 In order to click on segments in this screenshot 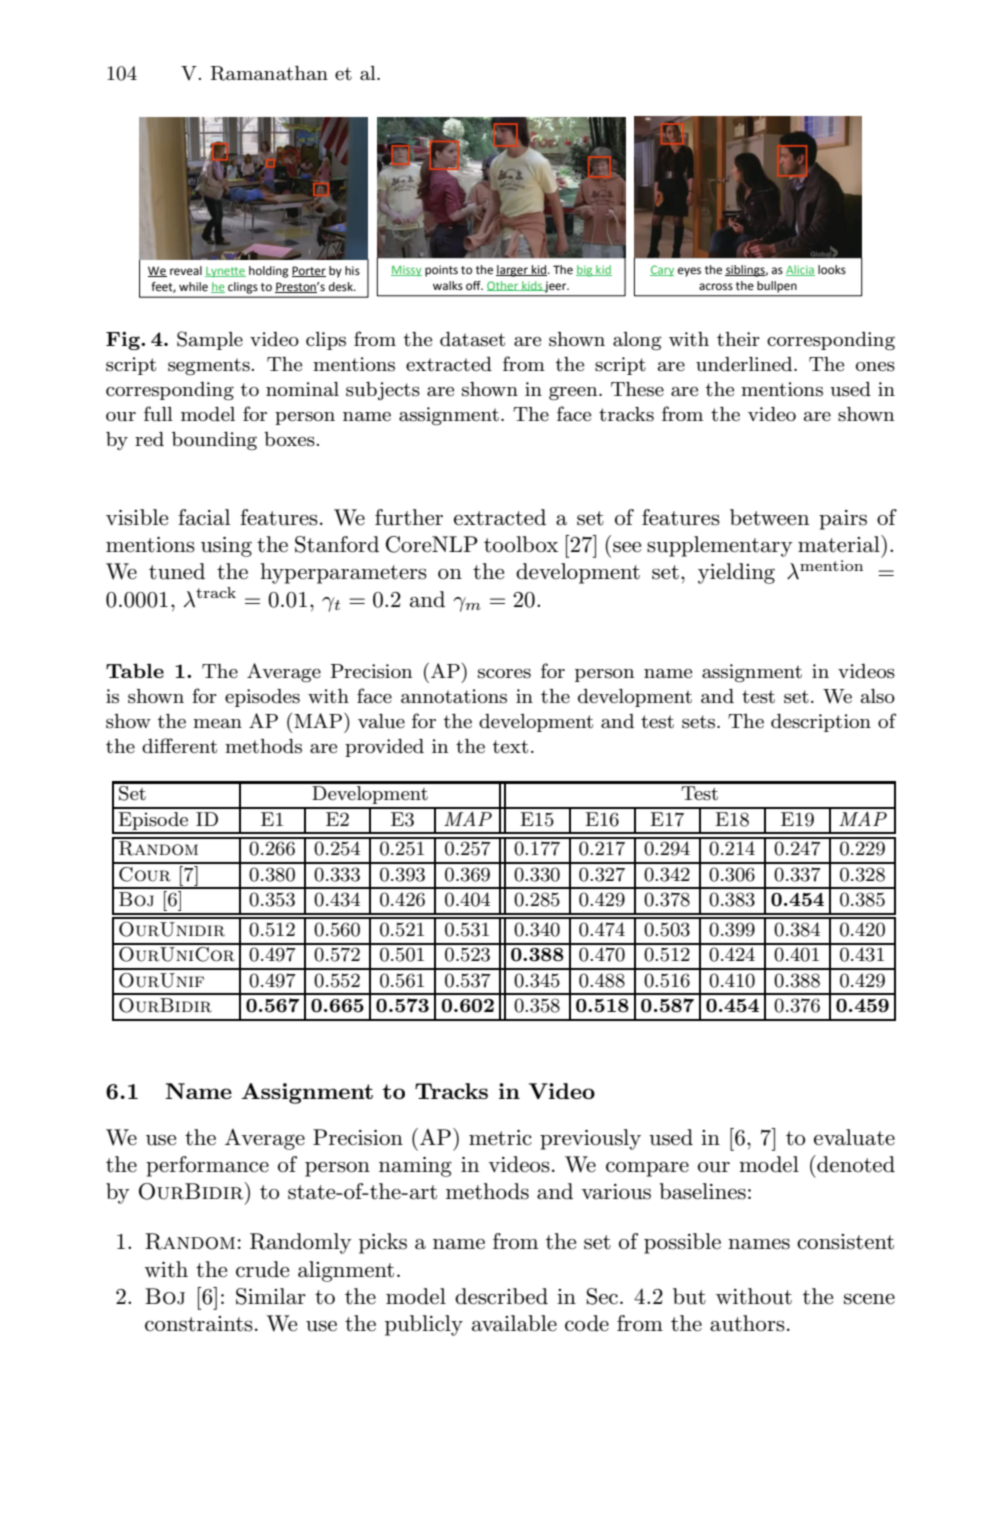, I will do `click(210, 367)`.
